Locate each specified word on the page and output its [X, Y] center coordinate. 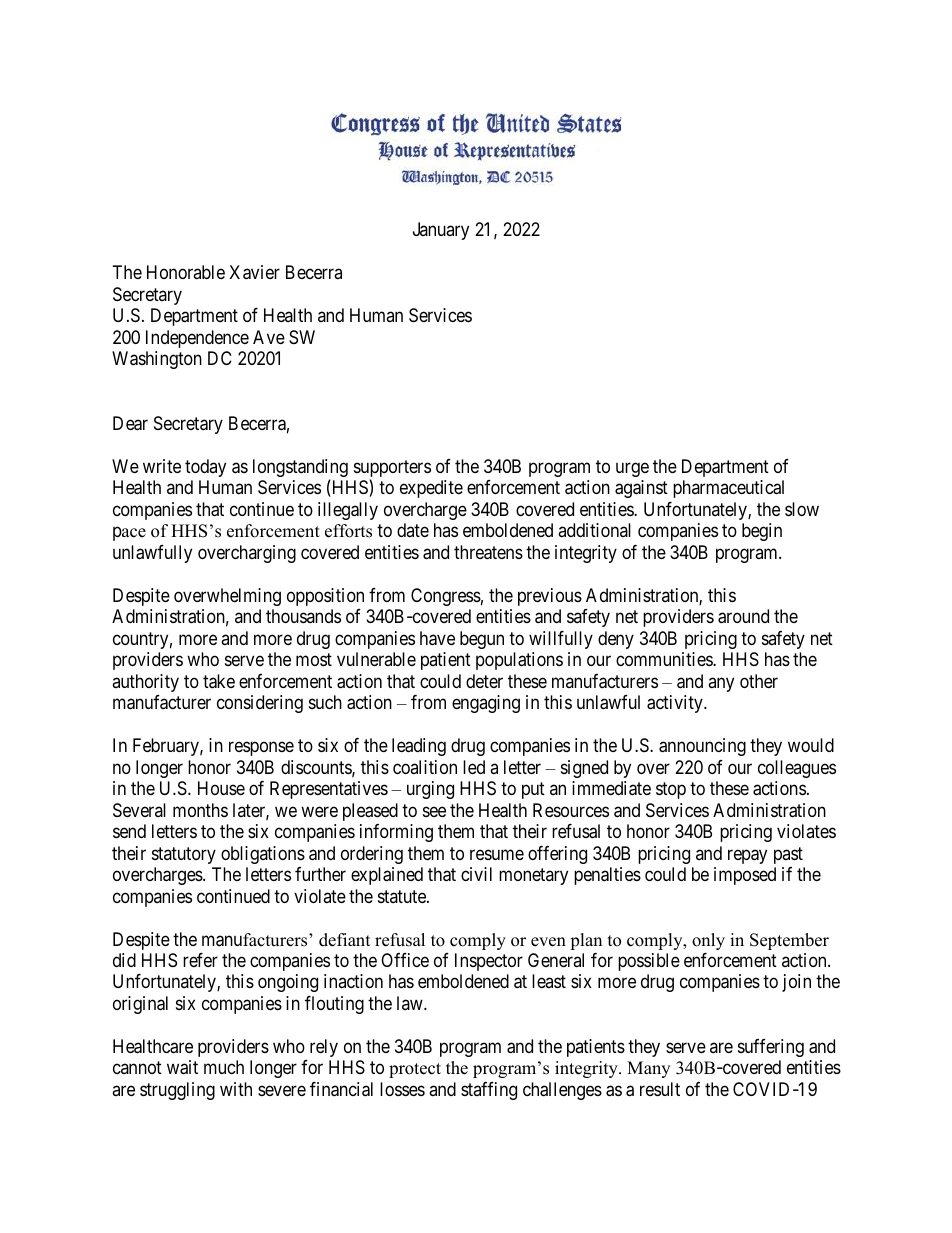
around [743, 616]
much [224, 1067]
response [261, 749]
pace [129, 534]
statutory [184, 855]
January [441, 231]
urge [632, 469]
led [474, 767]
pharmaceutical [728, 489]
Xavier [254, 272]
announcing [702, 747]
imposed [745, 876]
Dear [130, 423]
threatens [488, 552]
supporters [392, 470]
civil [476, 874]
